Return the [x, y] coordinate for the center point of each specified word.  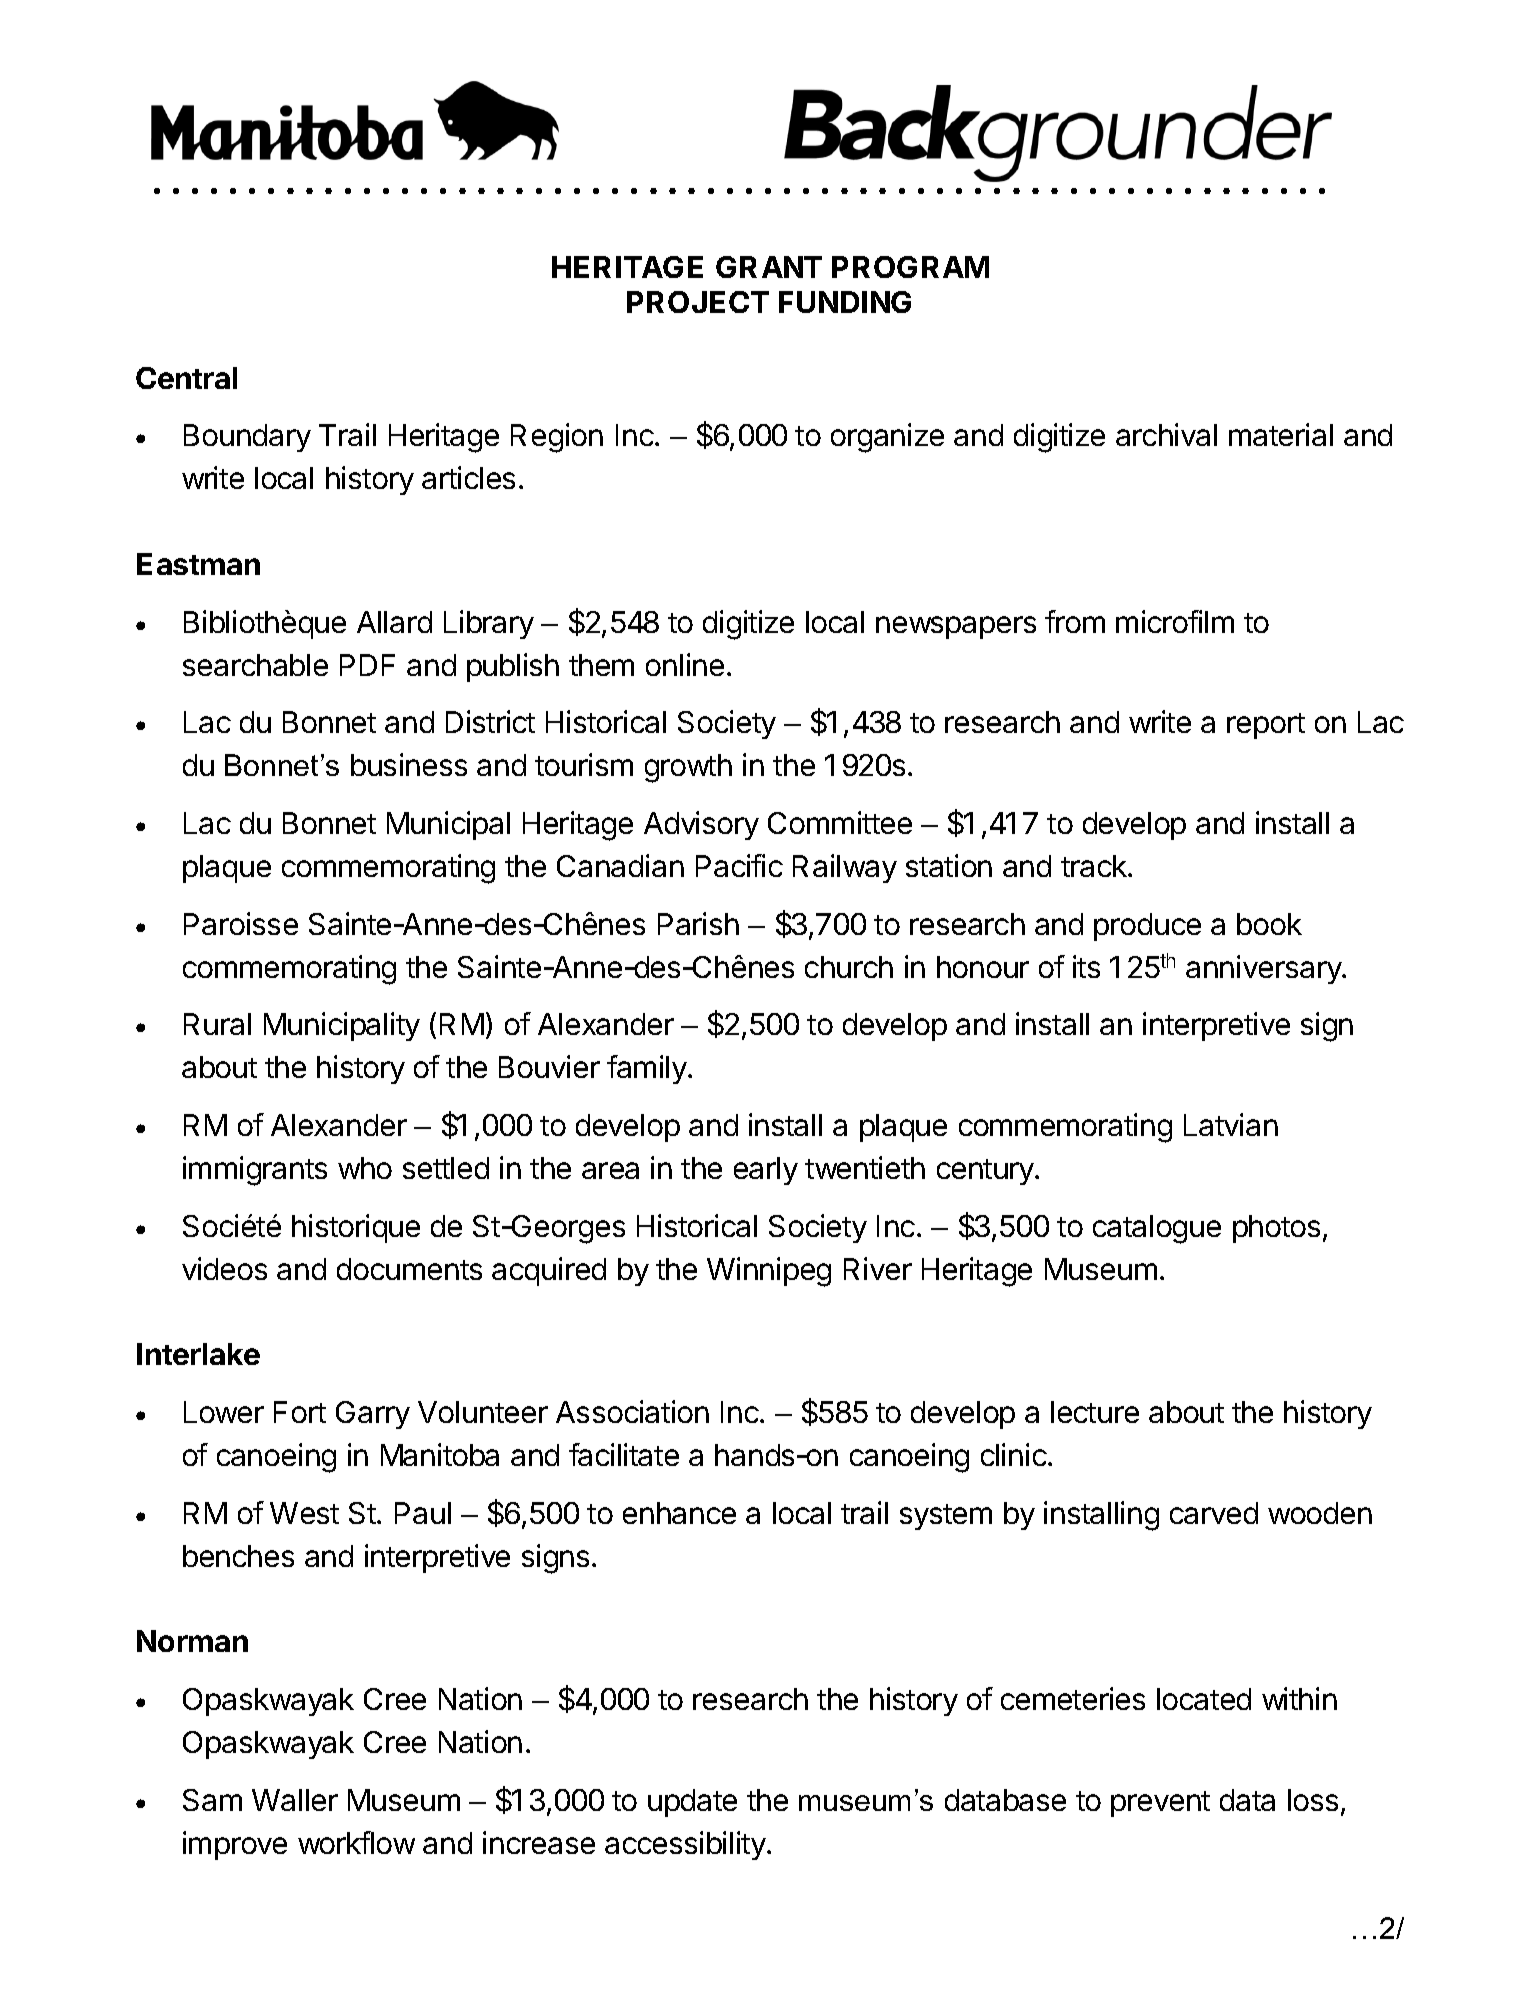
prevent [1160, 1804]
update [692, 1803]
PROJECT [698, 302]
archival [1166, 434]
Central [186, 378]
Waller [295, 1800]
